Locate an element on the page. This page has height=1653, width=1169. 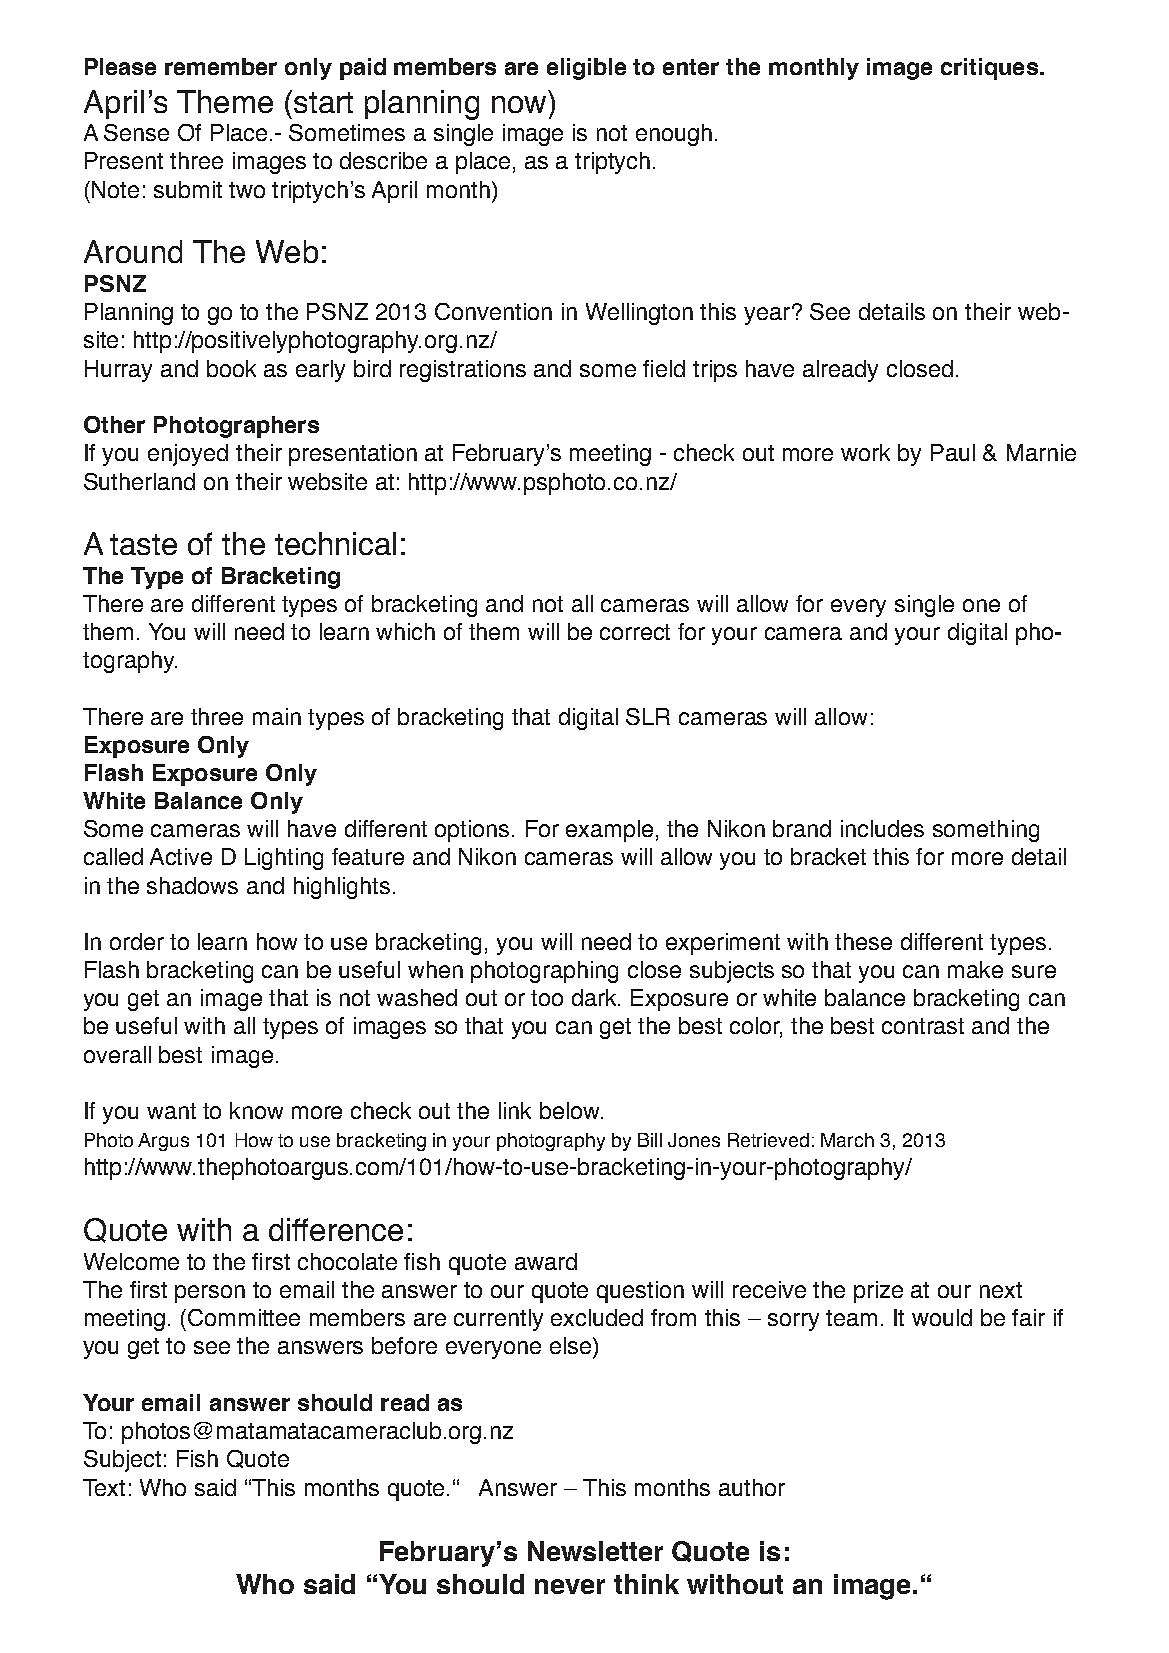
includes is located at coordinates (882, 828).
